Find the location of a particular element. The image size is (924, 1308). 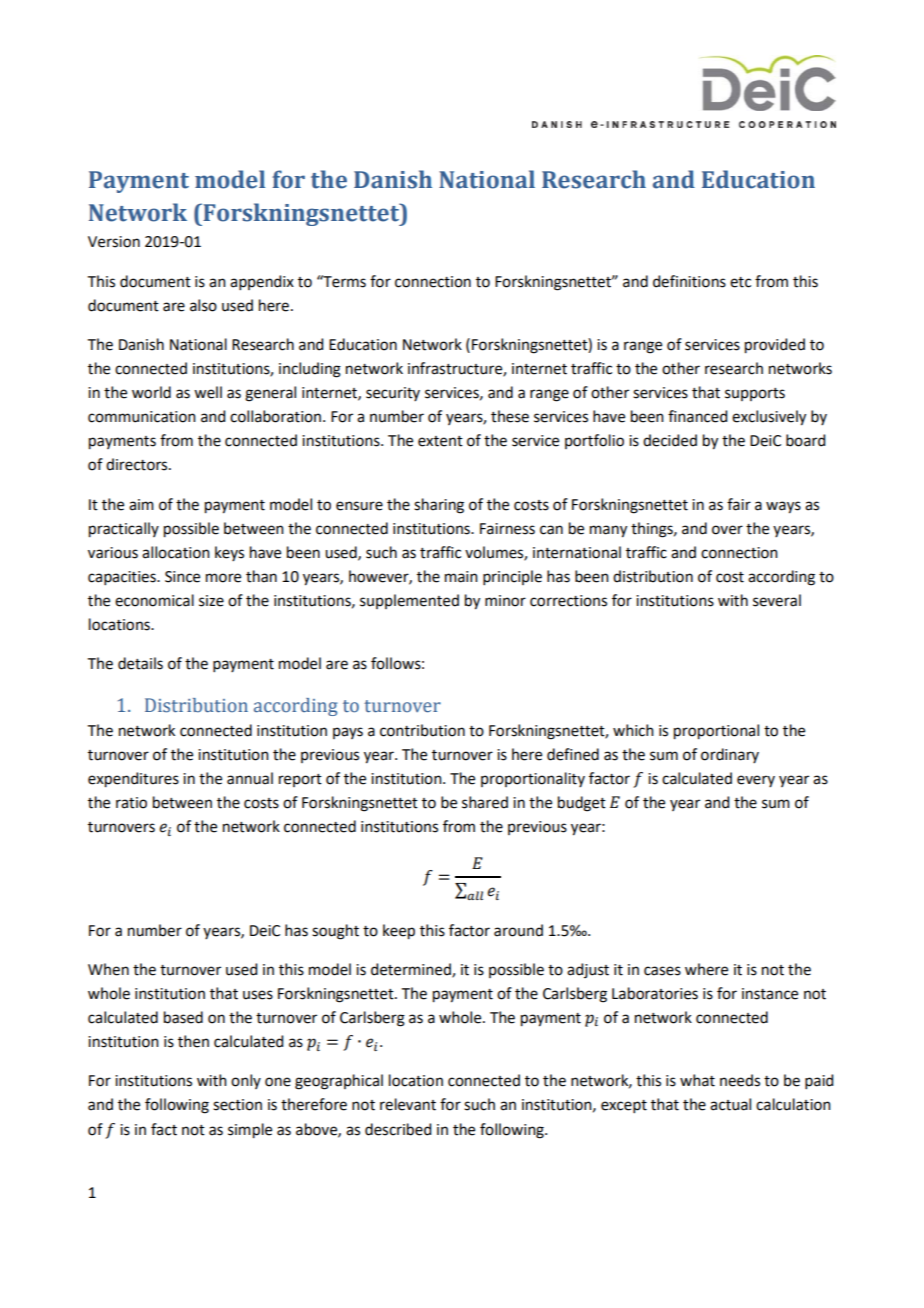

etc is located at coordinates (740, 282).
